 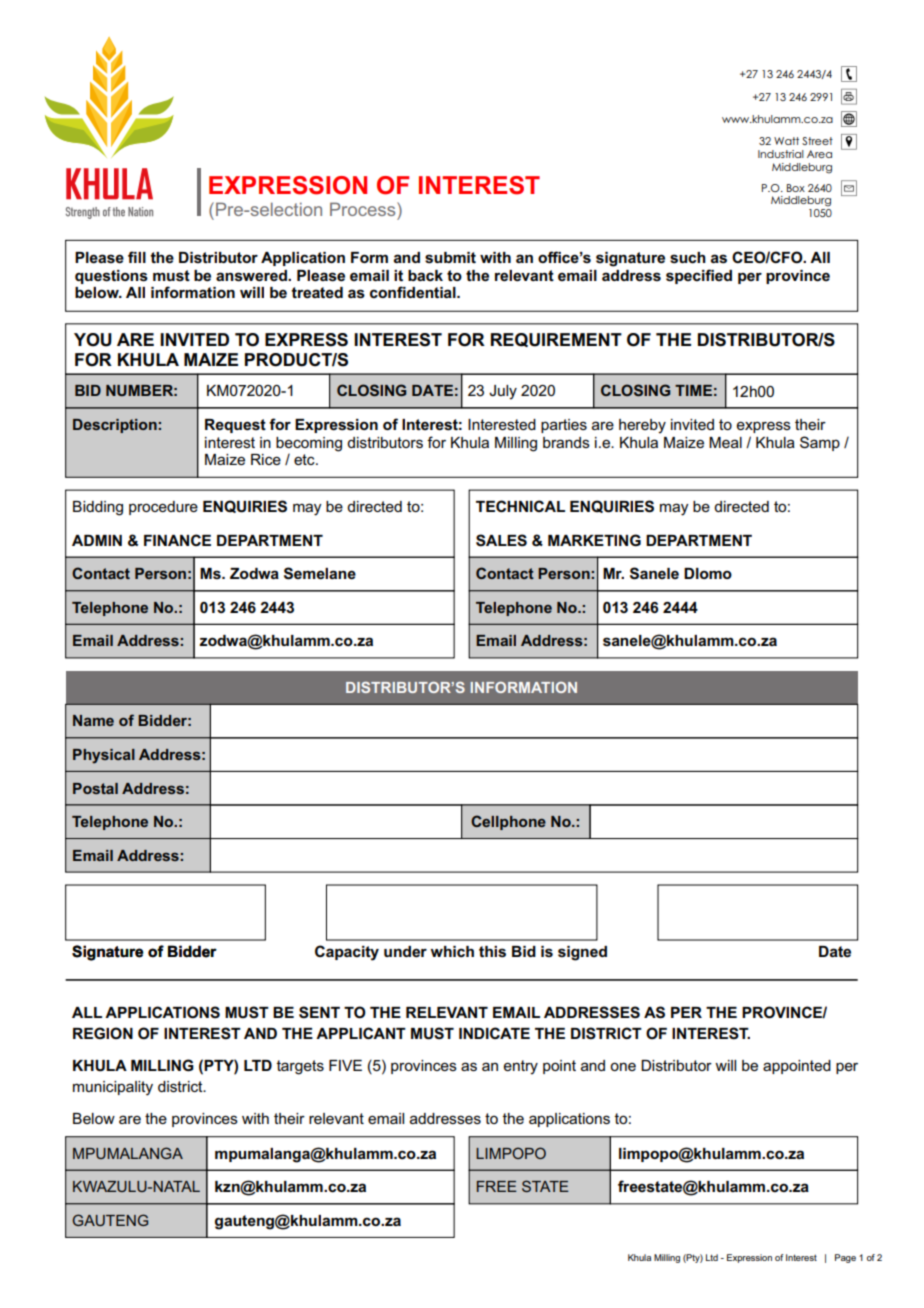 I want to click on Industrial, so click(x=781, y=154).
